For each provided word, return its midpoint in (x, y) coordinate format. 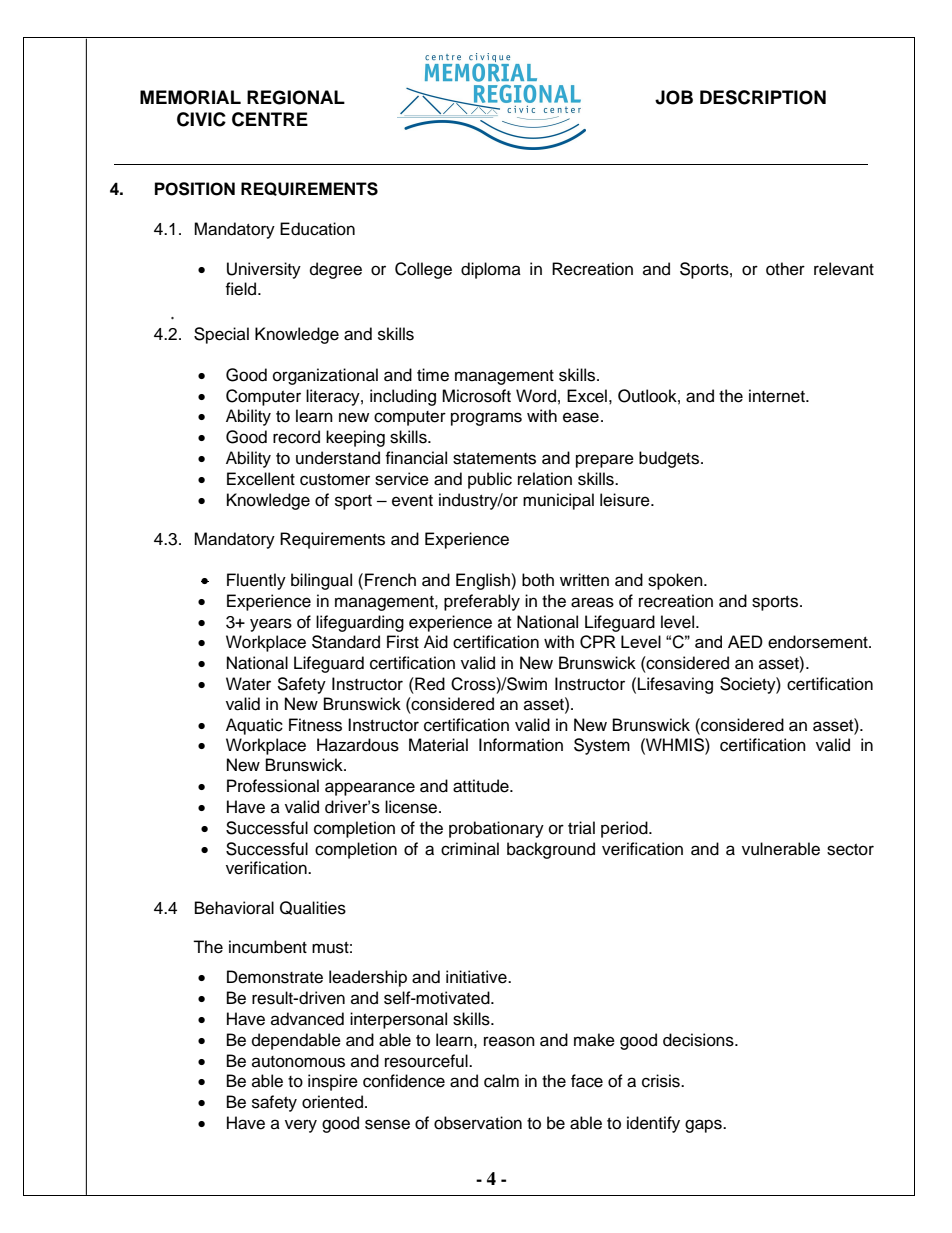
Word (536, 396)
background (551, 850)
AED (745, 641)
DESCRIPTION (763, 97)
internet (778, 396)
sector (850, 850)
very (301, 1126)
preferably (482, 602)
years (271, 625)
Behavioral (234, 908)
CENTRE (270, 119)
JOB (674, 97)
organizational (325, 376)
